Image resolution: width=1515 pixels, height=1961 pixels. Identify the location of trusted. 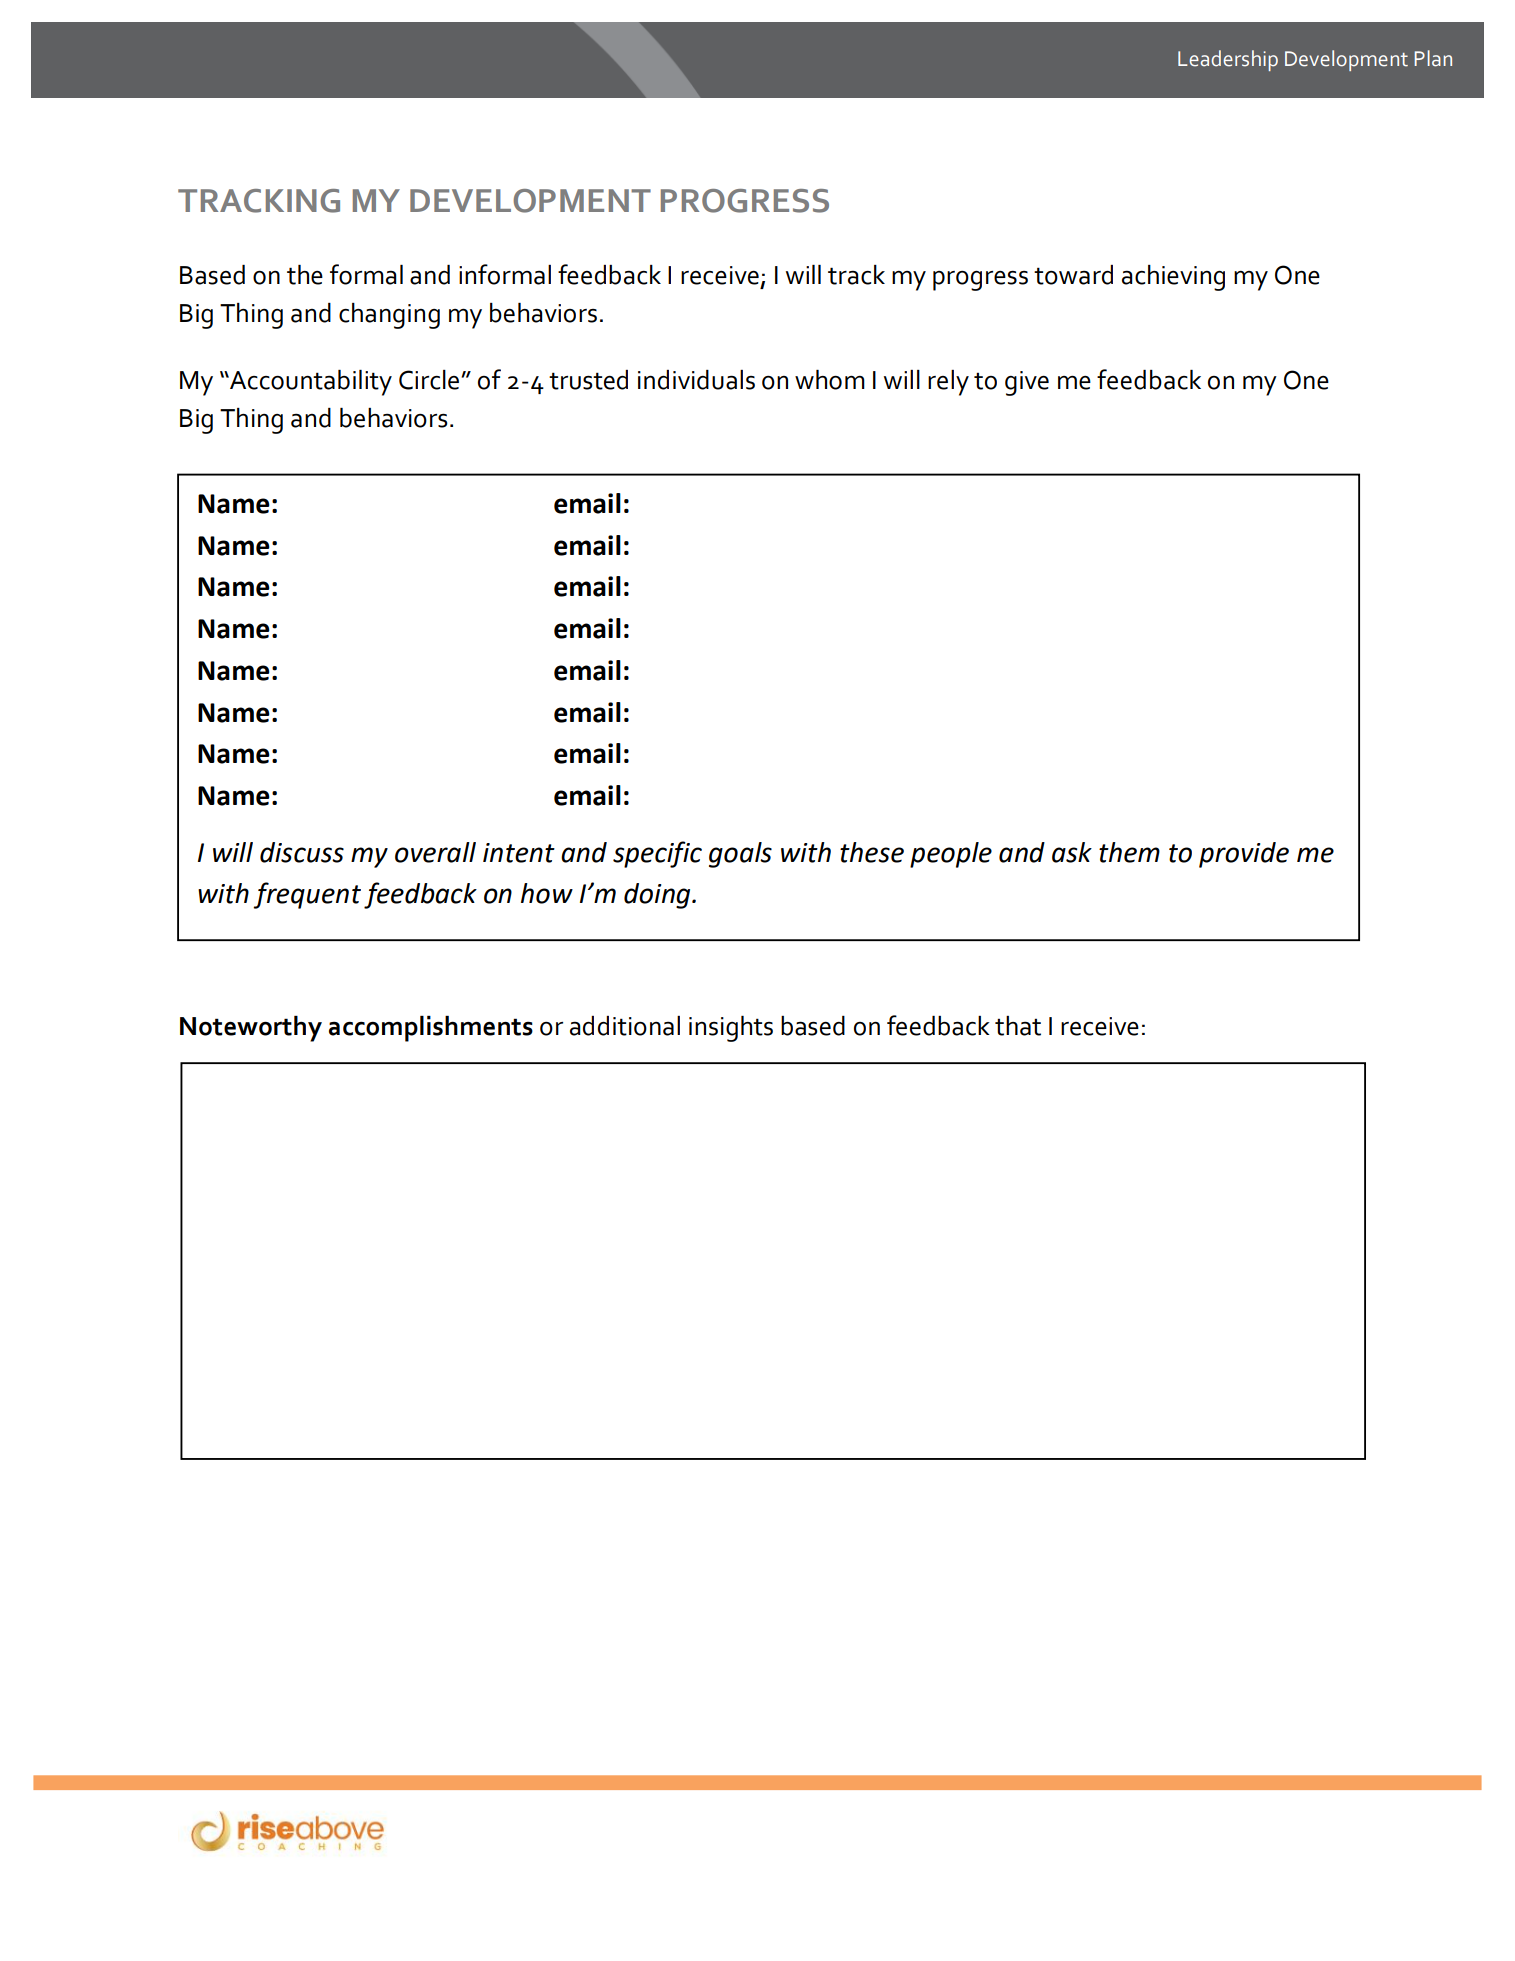
(588, 380).
